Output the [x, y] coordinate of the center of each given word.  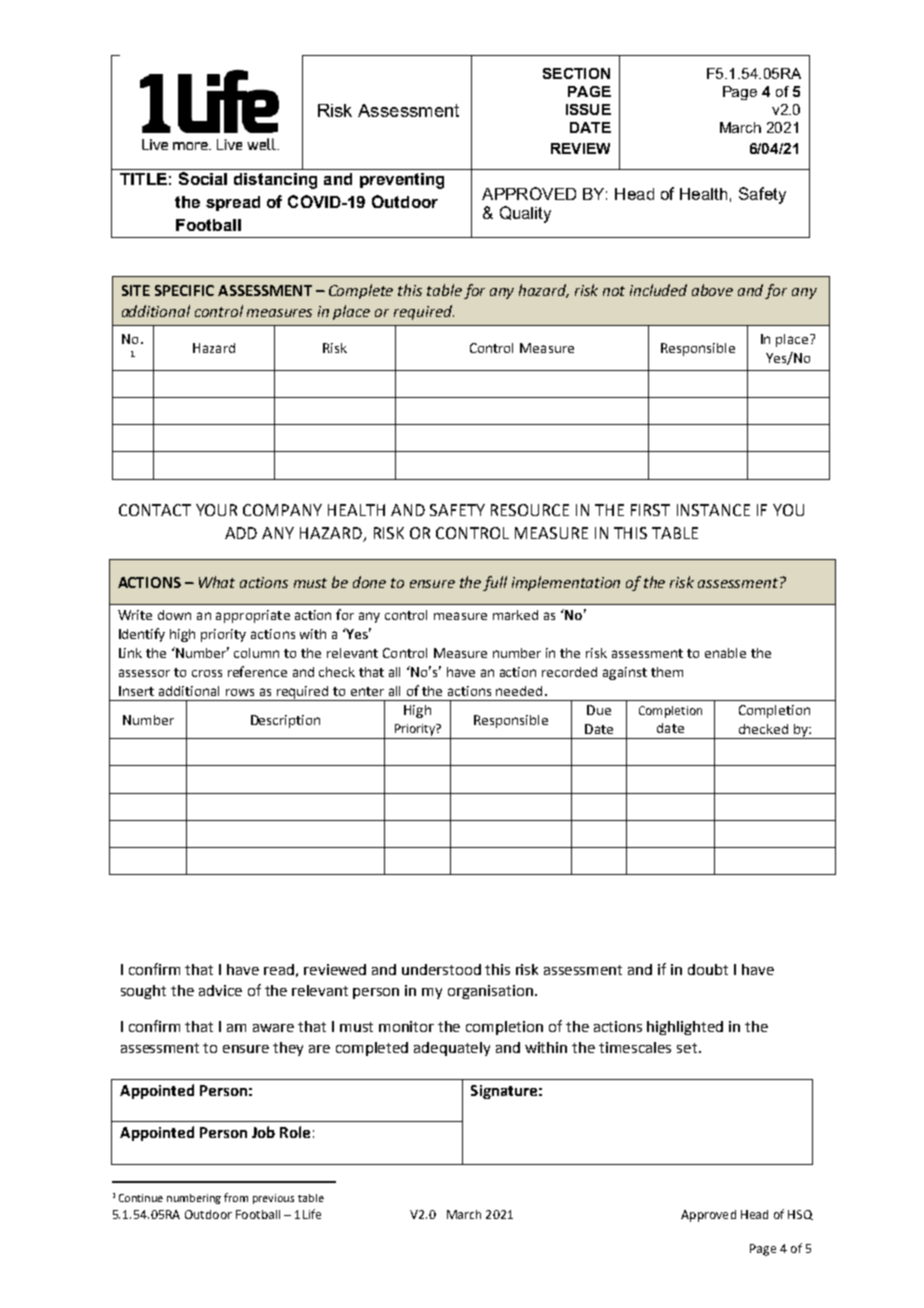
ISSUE [588, 109]
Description [285, 721]
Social [203, 178]
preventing [402, 181]
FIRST [650, 510]
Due [599, 710]
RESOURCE [530, 510]
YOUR [216, 510]
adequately [452, 1049]
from [236, 1197]
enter [367, 691]
